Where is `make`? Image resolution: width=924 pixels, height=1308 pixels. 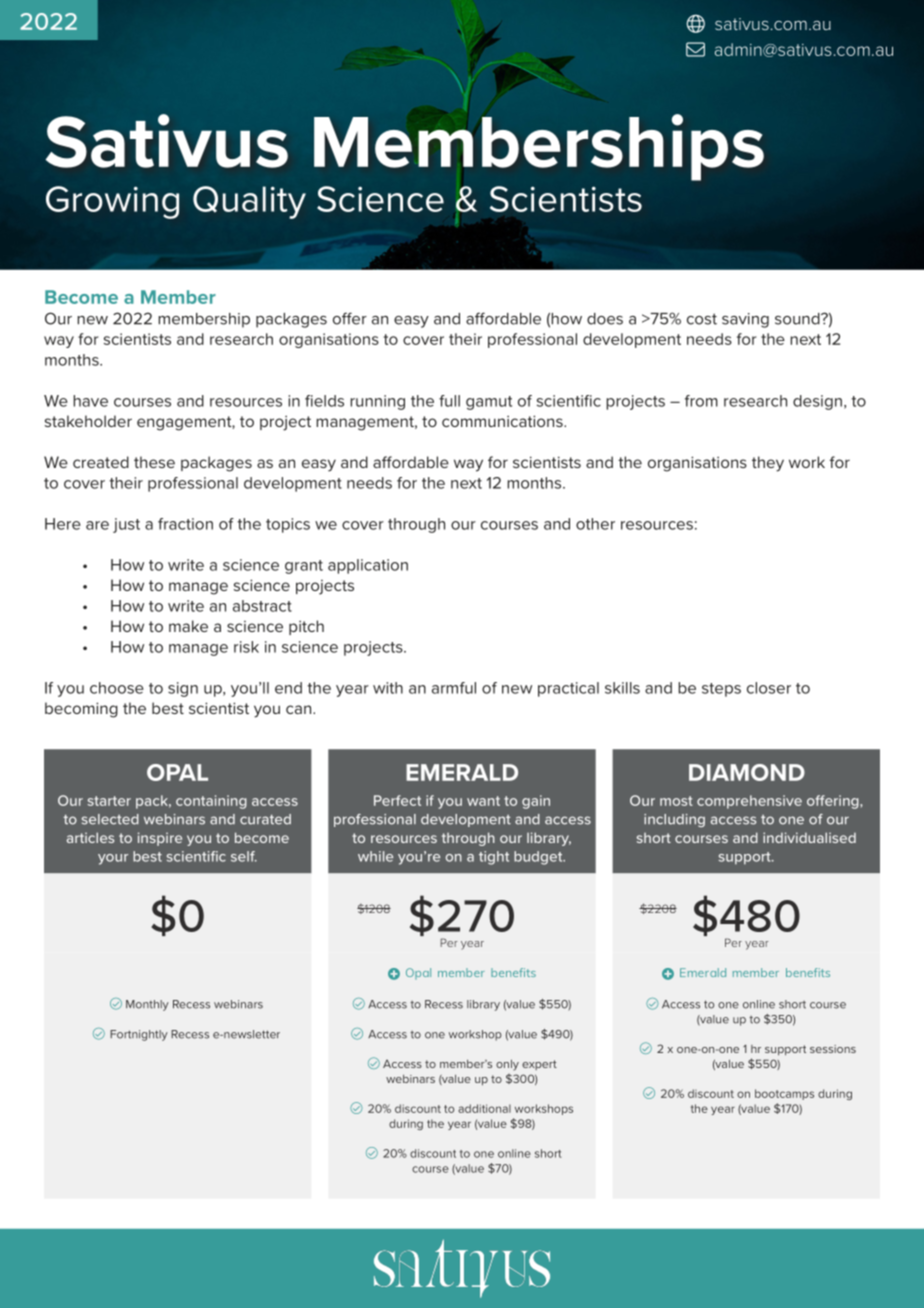
make is located at coordinates (188, 626).
